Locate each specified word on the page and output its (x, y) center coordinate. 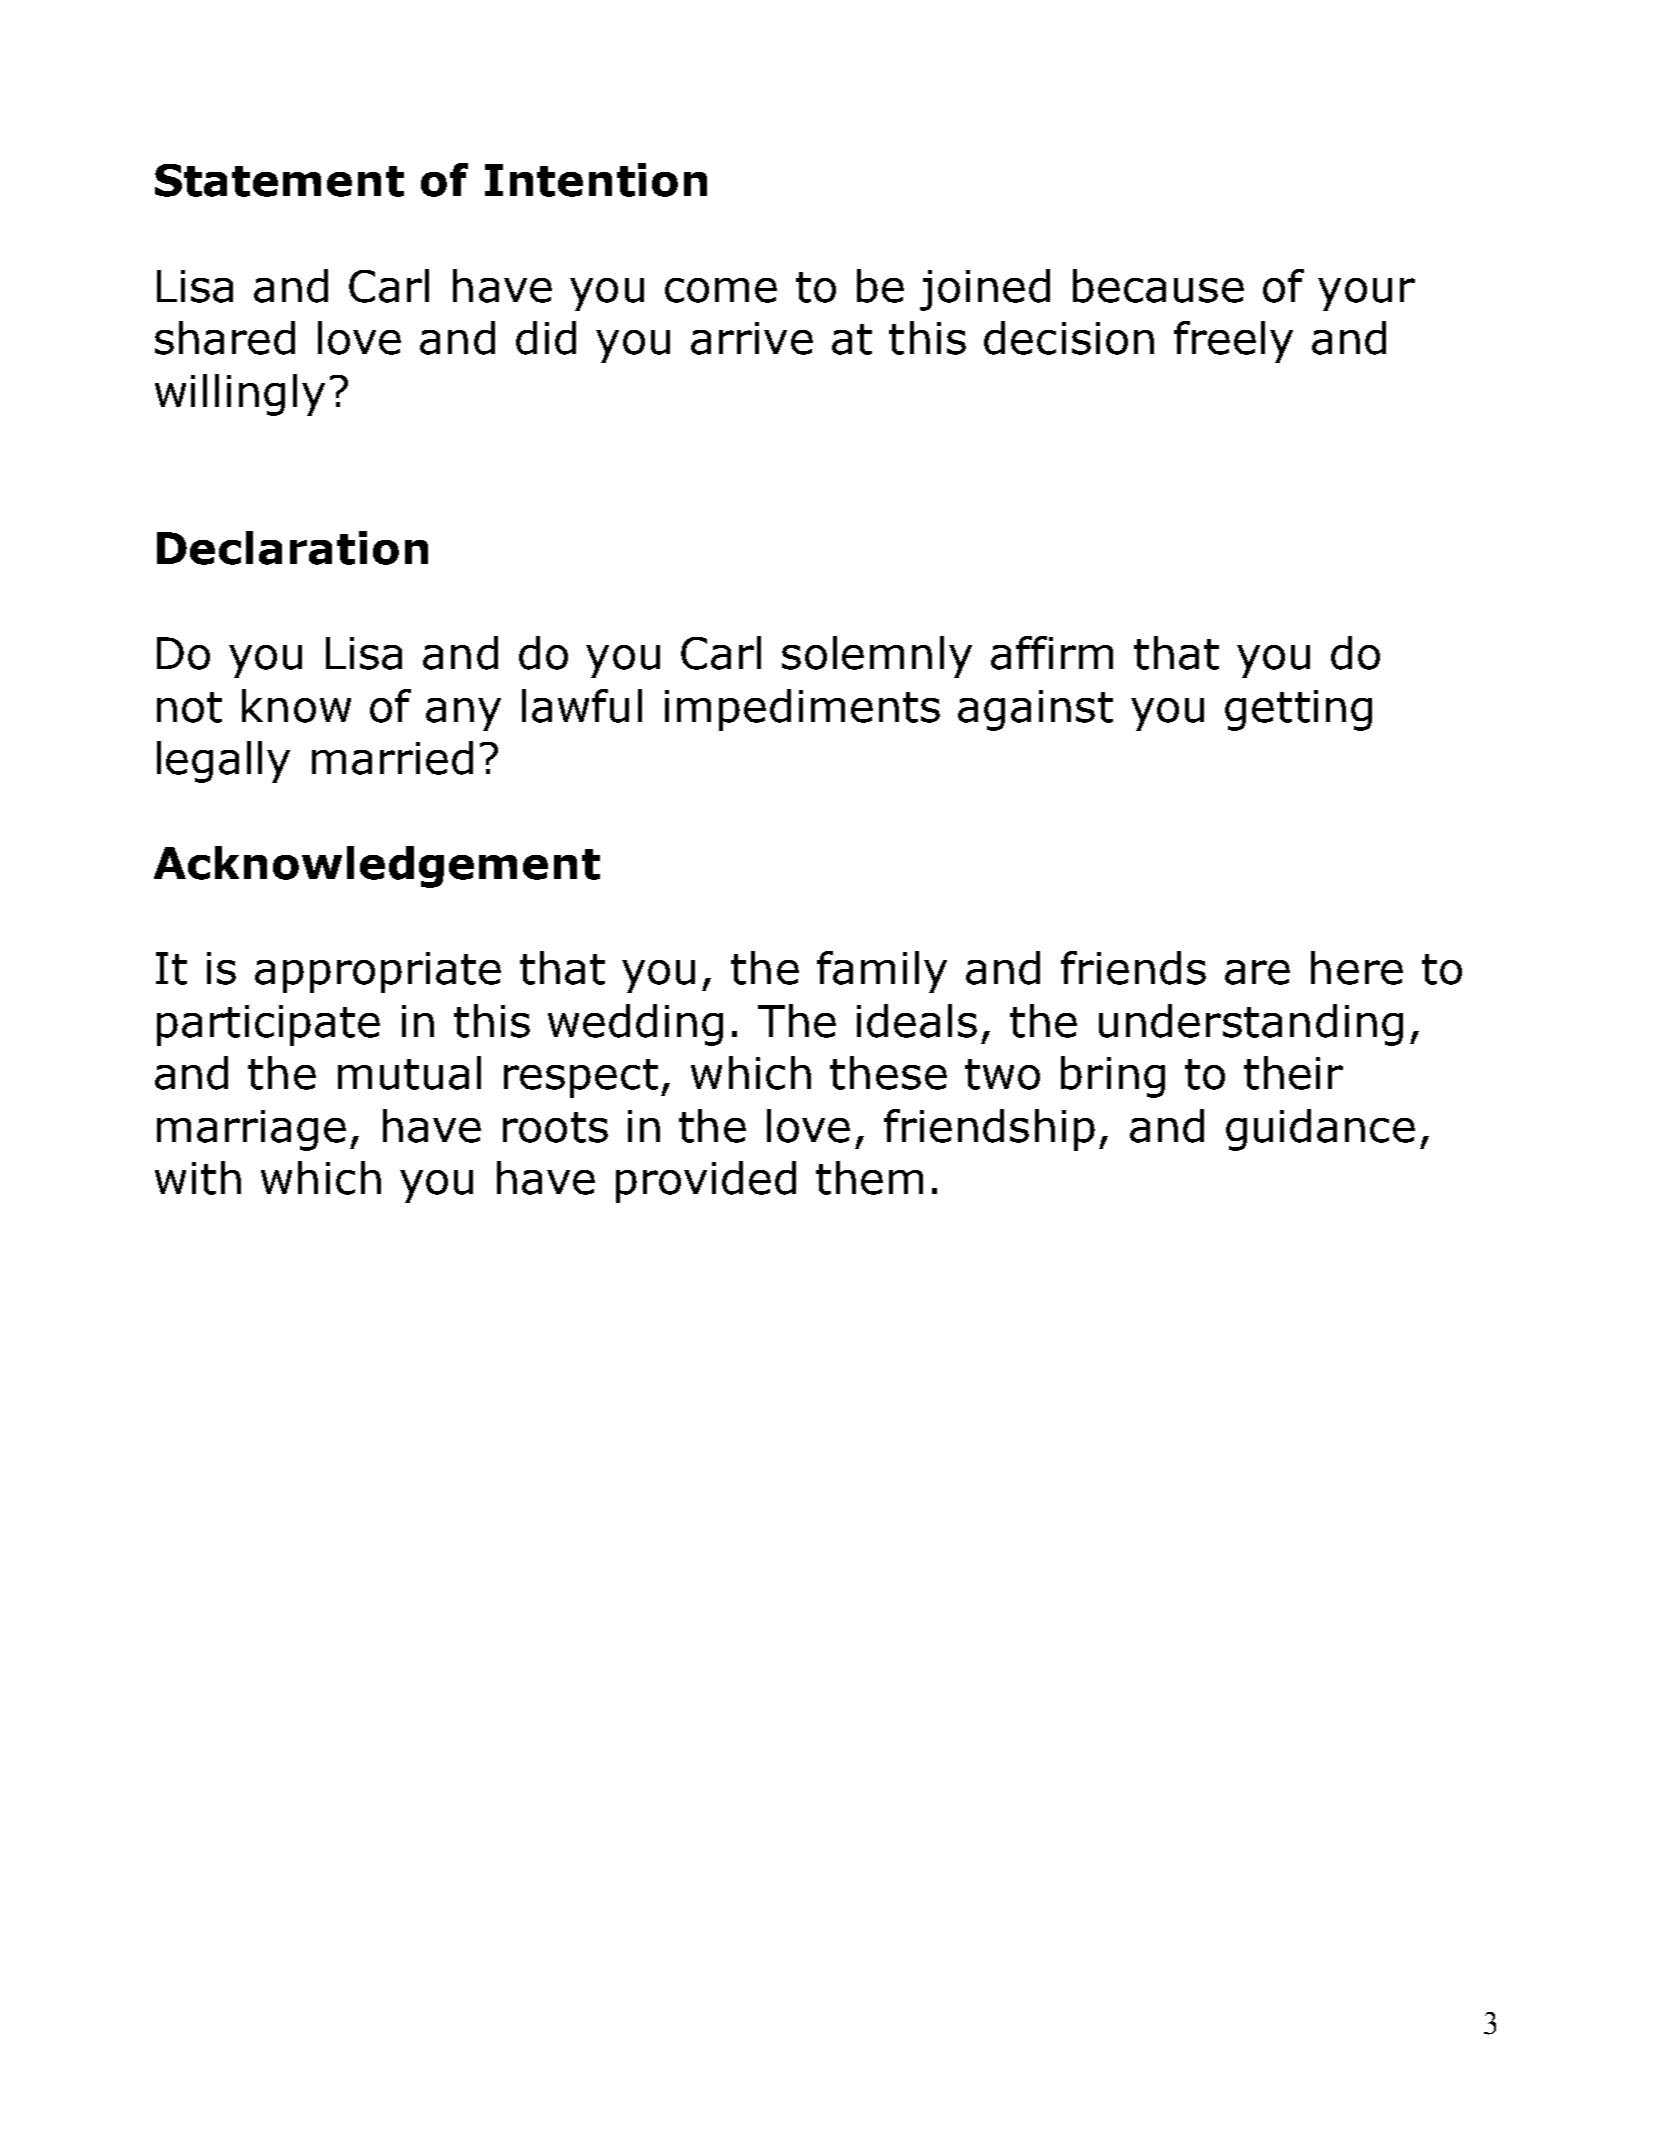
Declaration (292, 548)
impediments (802, 710)
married (392, 758)
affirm (1052, 653)
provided (706, 1182)
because (1158, 286)
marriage (251, 1130)
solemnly (877, 657)
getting (1298, 710)
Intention (596, 180)
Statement (279, 180)
